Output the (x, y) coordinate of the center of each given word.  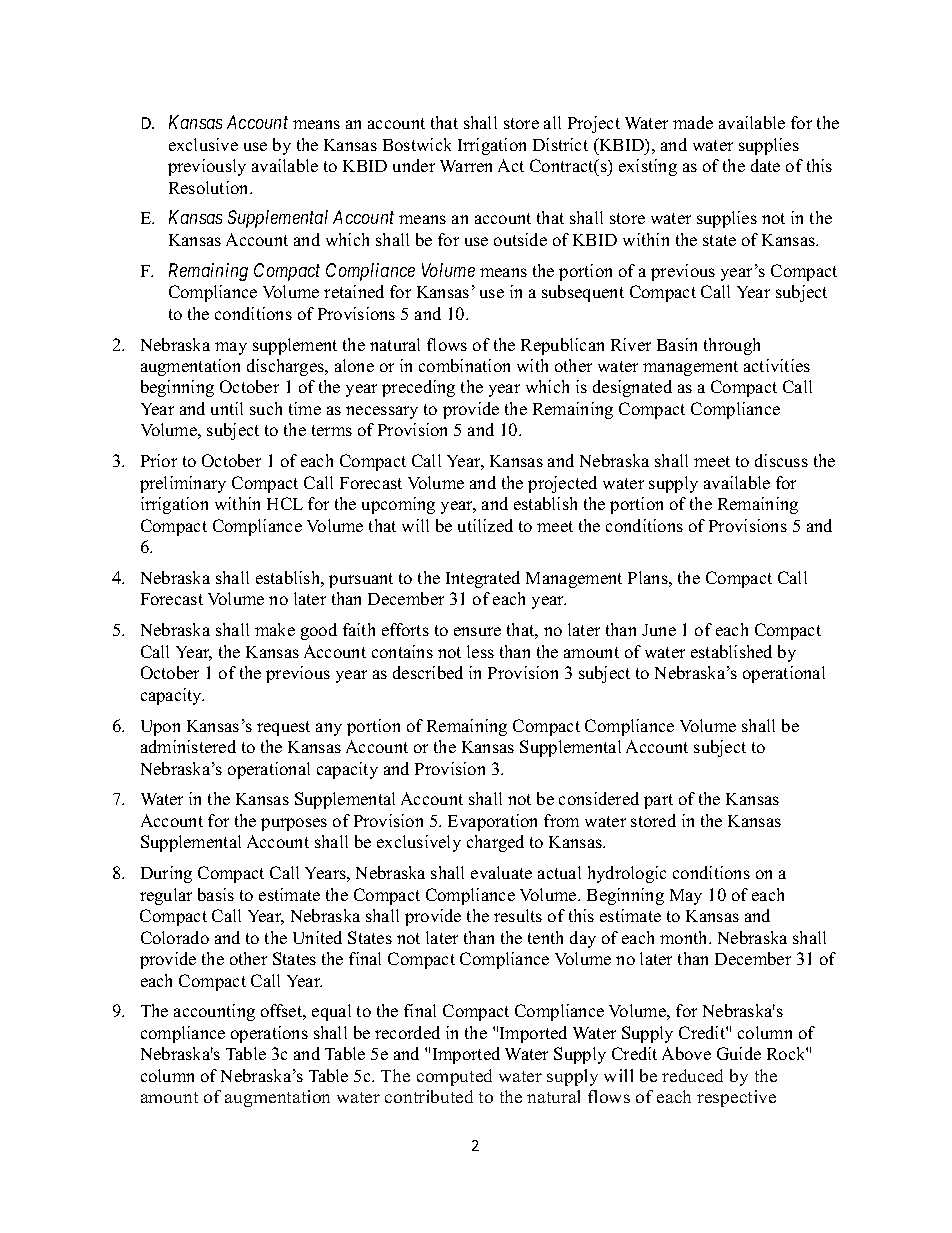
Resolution (210, 187)
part (658, 801)
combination (464, 365)
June (659, 630)
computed (454, 1077)
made (693, 122)
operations (269, 1034)
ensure (477, 631)
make (275, 629)
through (732, 346)
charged (495, 843)
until (227, 408)
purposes (294, 824)
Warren (466, 166)
